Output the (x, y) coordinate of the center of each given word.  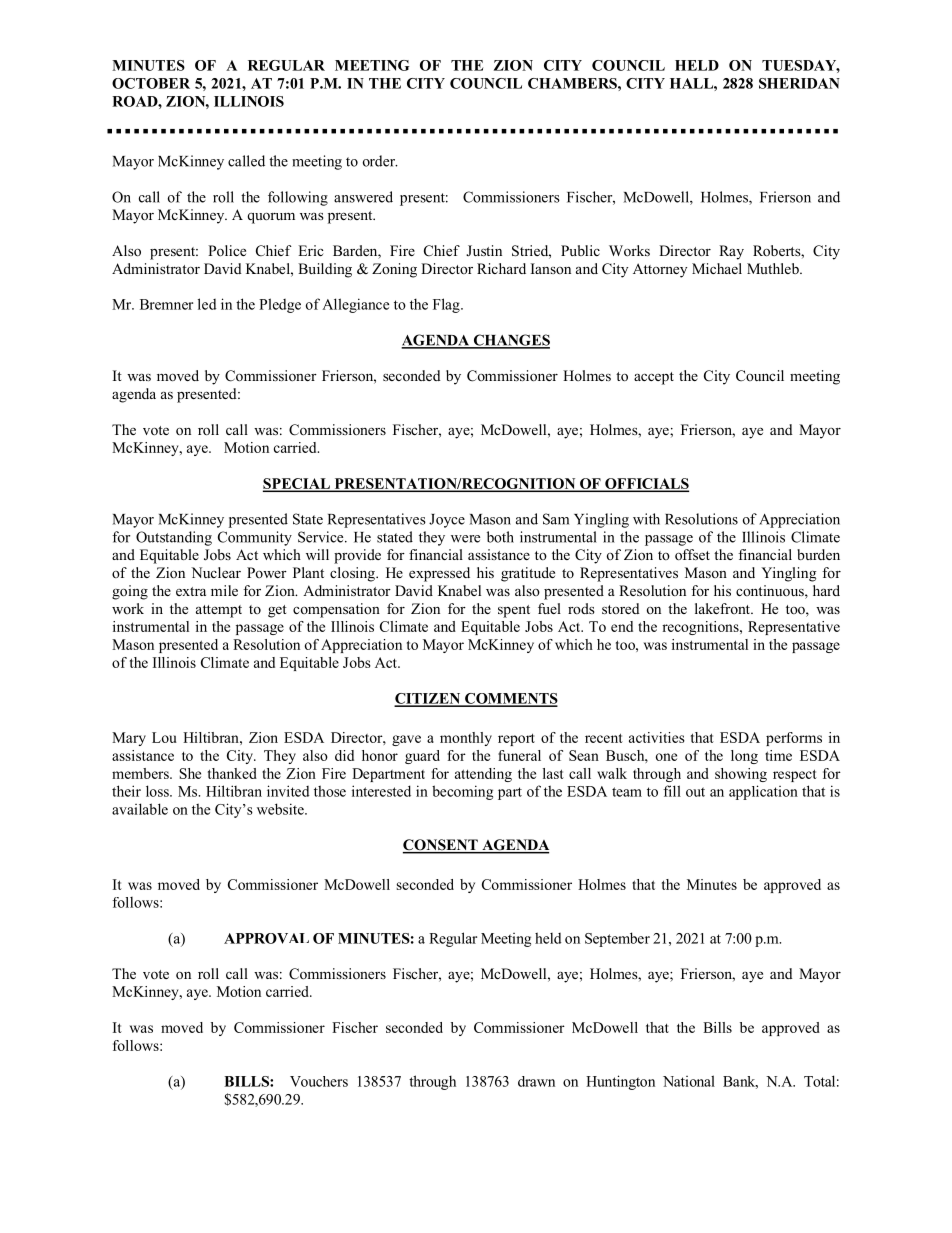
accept (654, 378)
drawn (536, 1081)
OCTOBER (151, 83)
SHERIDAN (799, 83)
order (380, 161)
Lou (164, 737)
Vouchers (319, 1081)
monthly (466, 739)
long (744, 757)
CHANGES (510, 341)
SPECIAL (297, 484)
